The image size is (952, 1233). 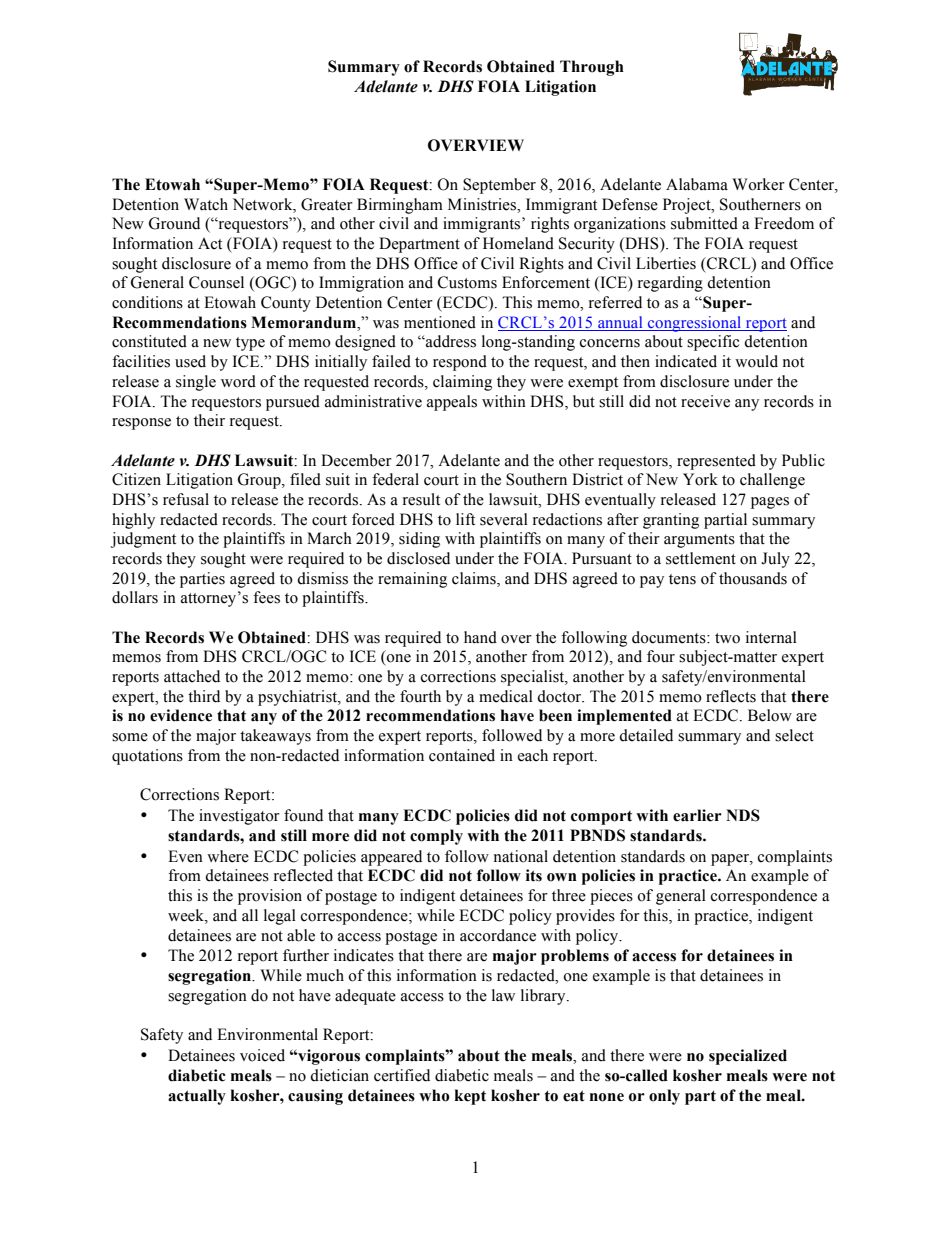 What do you see at coordinates (506, 696) in the screenshot?
I see `medical` at bounding box center [506, 696].
